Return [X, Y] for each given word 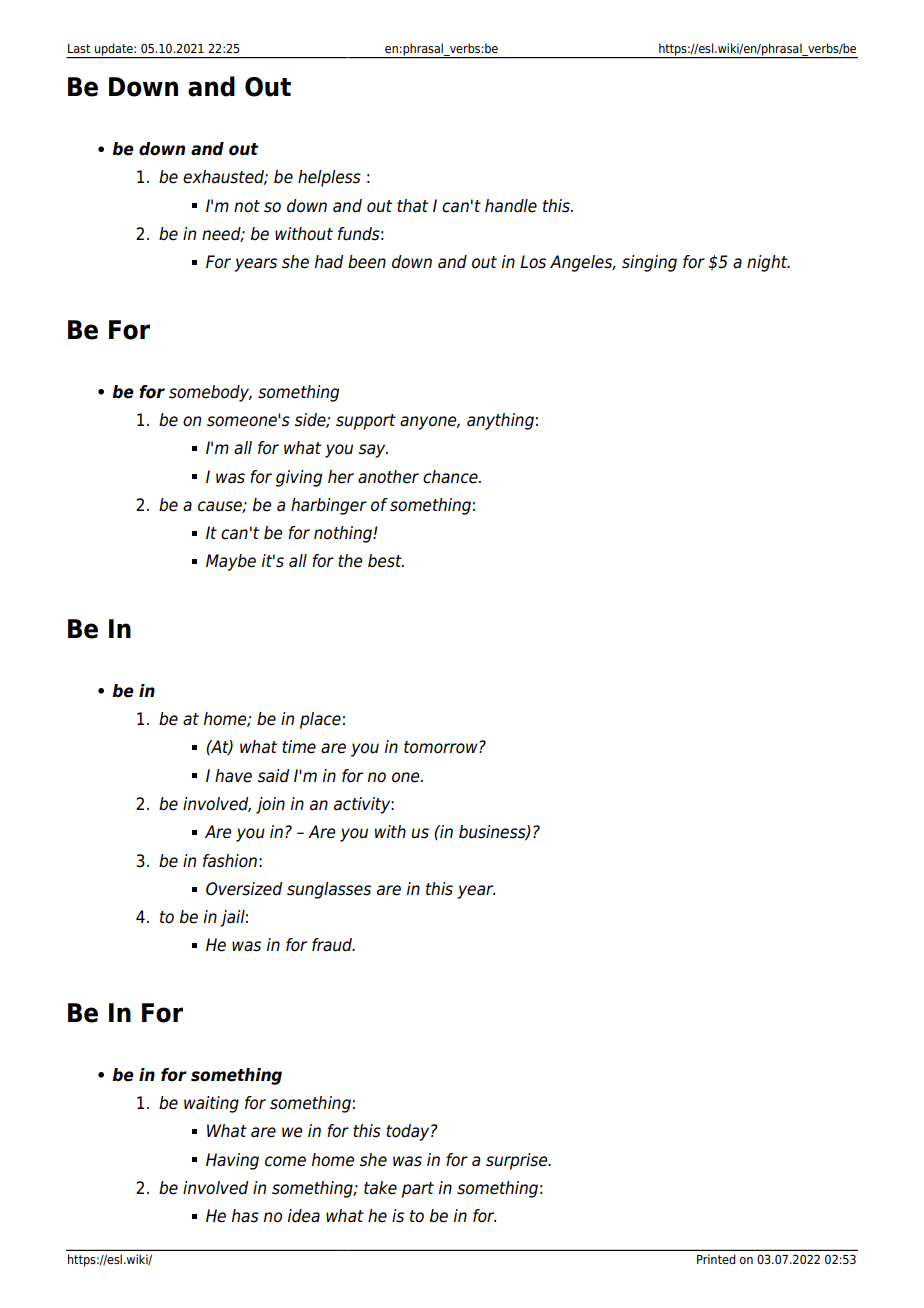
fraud [333, 945]
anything [500, 421]
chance [451, 477]
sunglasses [329, 890]
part [418, 1190]
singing [649, 263]
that [412, 206]
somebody [210, 393]
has [245, 1216]
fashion [230, 861]
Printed [716, 1259]
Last [79, 48]
